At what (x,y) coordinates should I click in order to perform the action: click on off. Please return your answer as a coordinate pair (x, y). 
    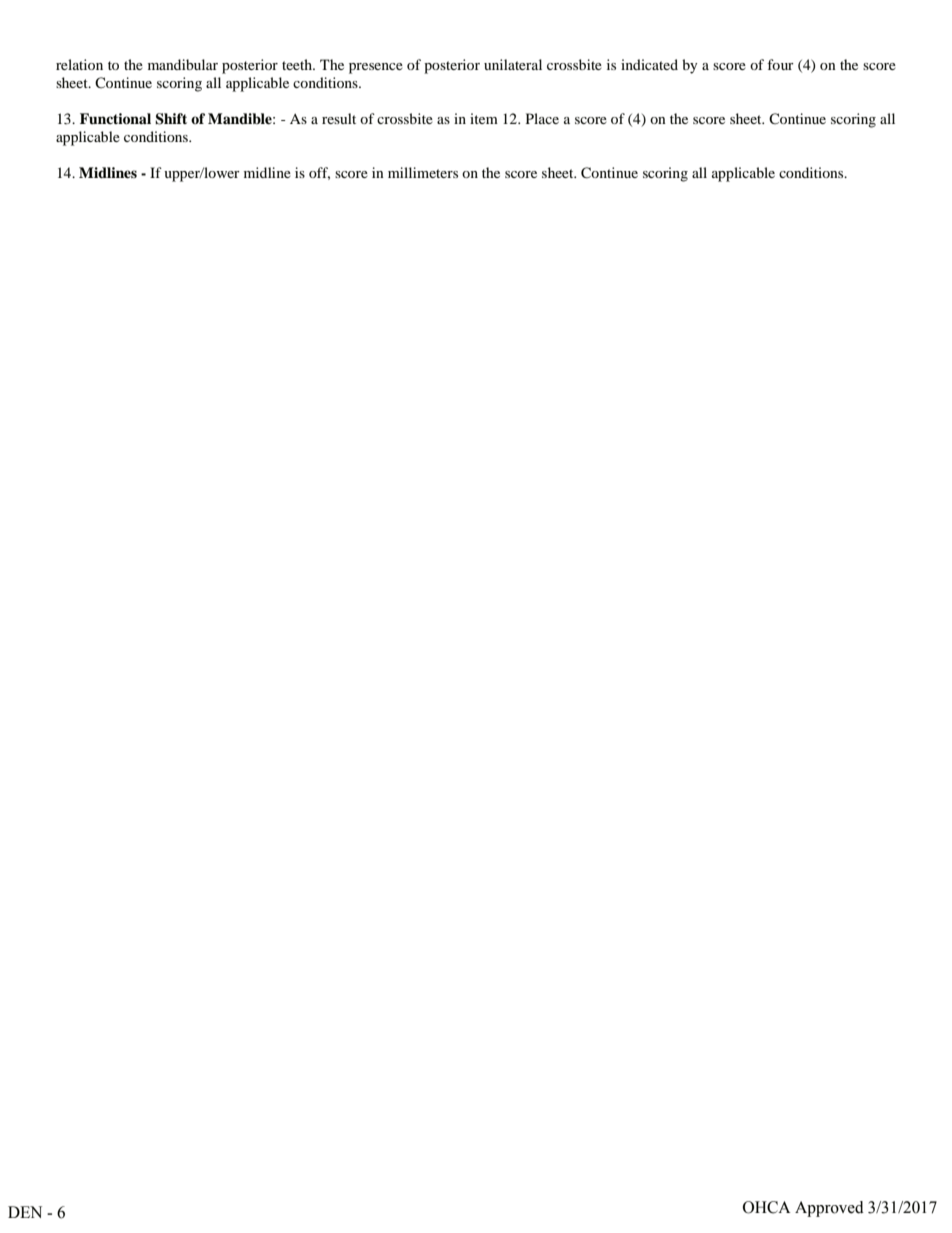
    Looking at the image, I should click on (319, 173).
